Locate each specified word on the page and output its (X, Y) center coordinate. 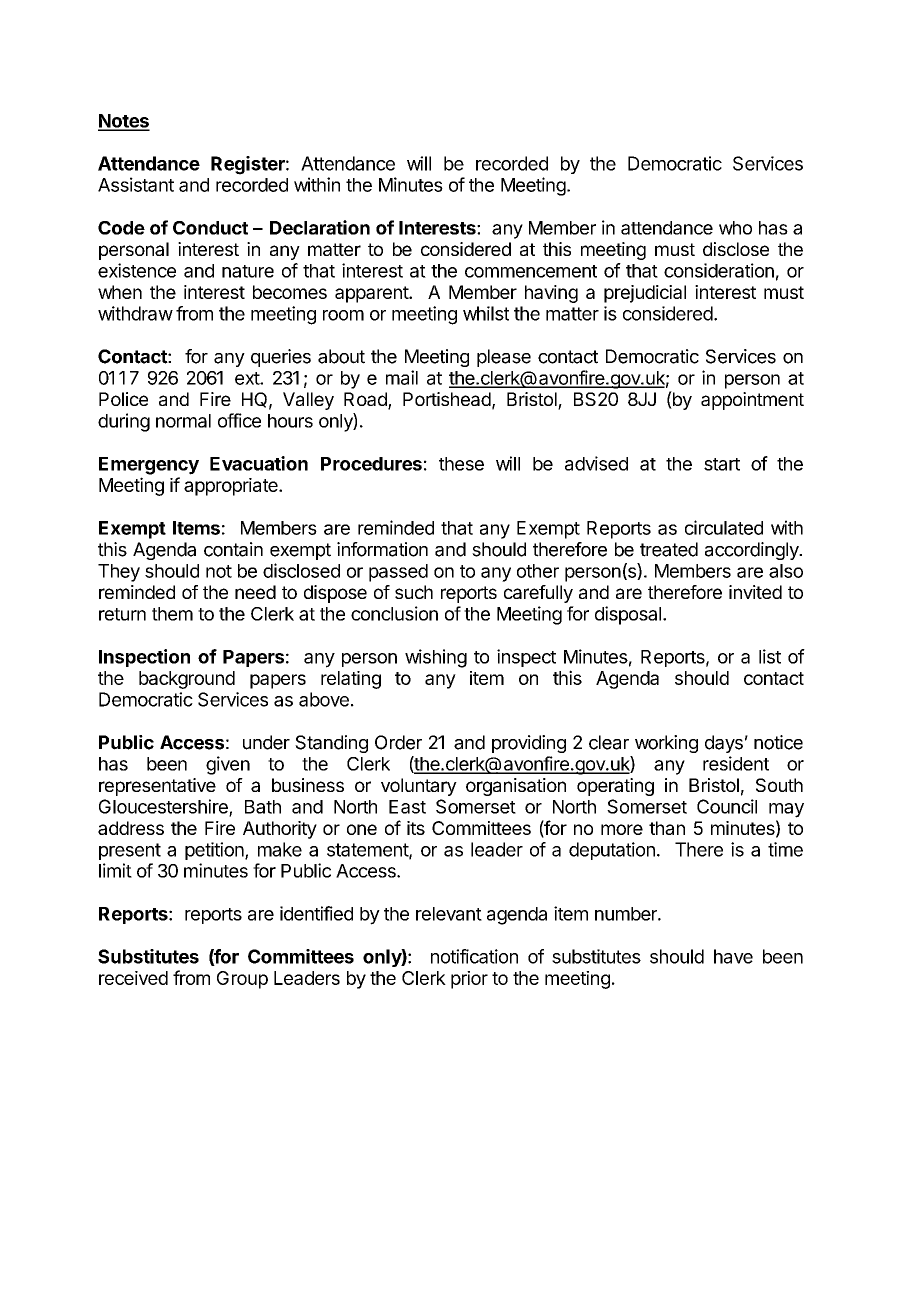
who (735, 228)
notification (474, 956)
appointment (752, 401)
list (770, 656)
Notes (124, 122)
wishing (436, 658)
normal (183, 421)
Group (242, 980)
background (187, 680)
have (733, 956)
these (461, 464)
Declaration (320, 227)
